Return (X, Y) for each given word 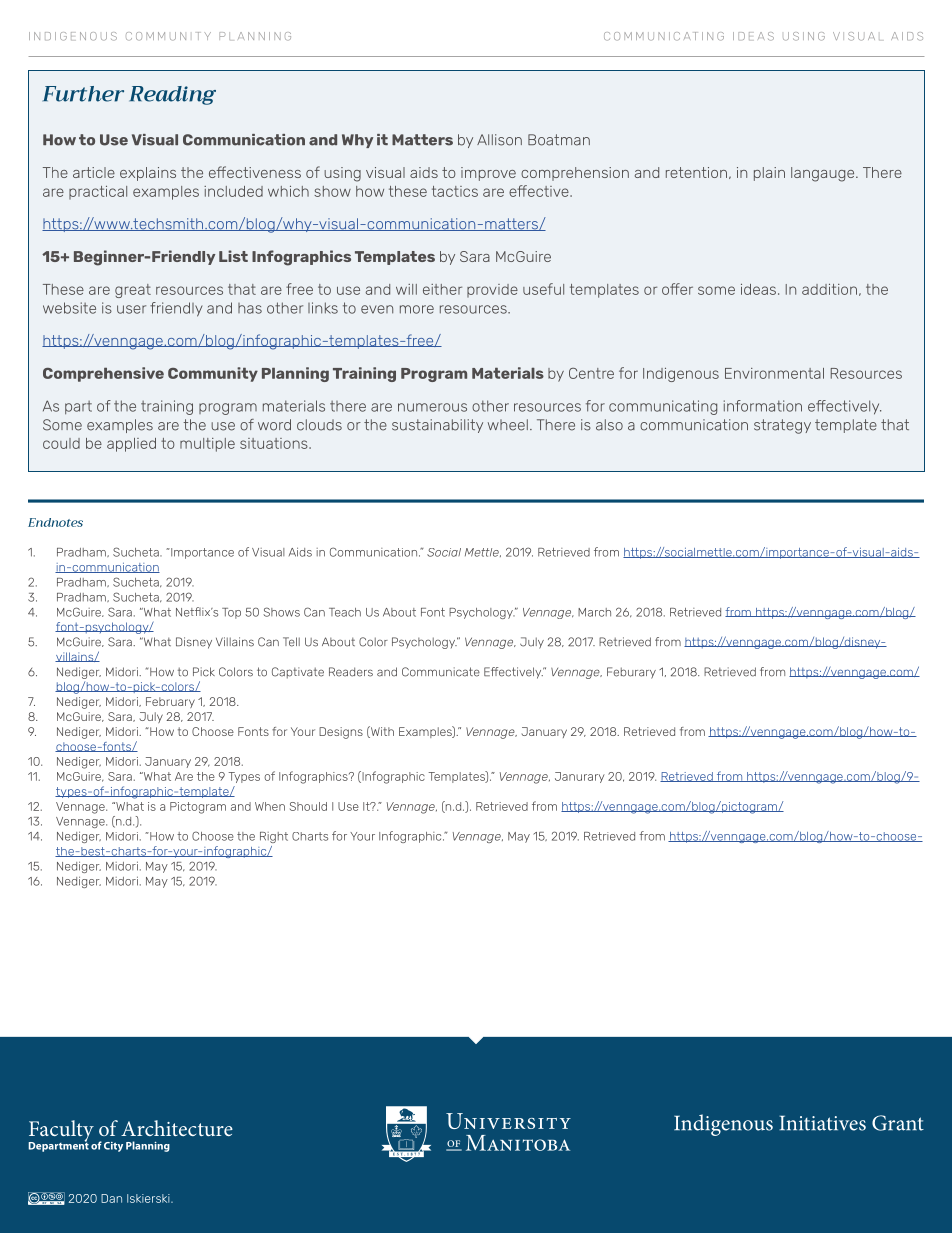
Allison (499, 140)
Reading (172, 95)
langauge (824, 174)
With (381, 732)
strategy (782, 426)
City (113, 1147)
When (270, 806)
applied (131, 445)
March (594, 612)
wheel (508, 425)
